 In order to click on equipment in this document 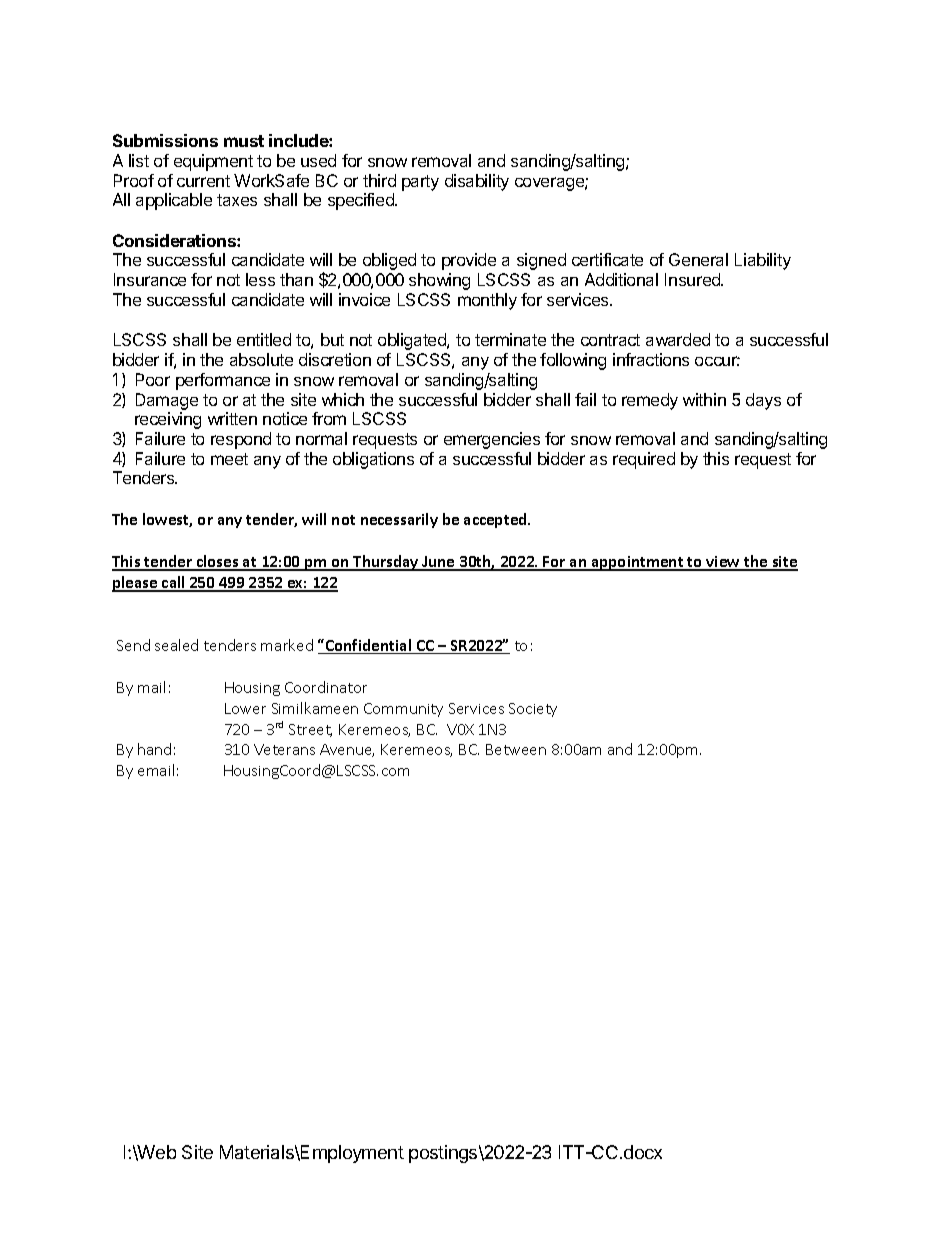, I will do `click(213, 162)`.
